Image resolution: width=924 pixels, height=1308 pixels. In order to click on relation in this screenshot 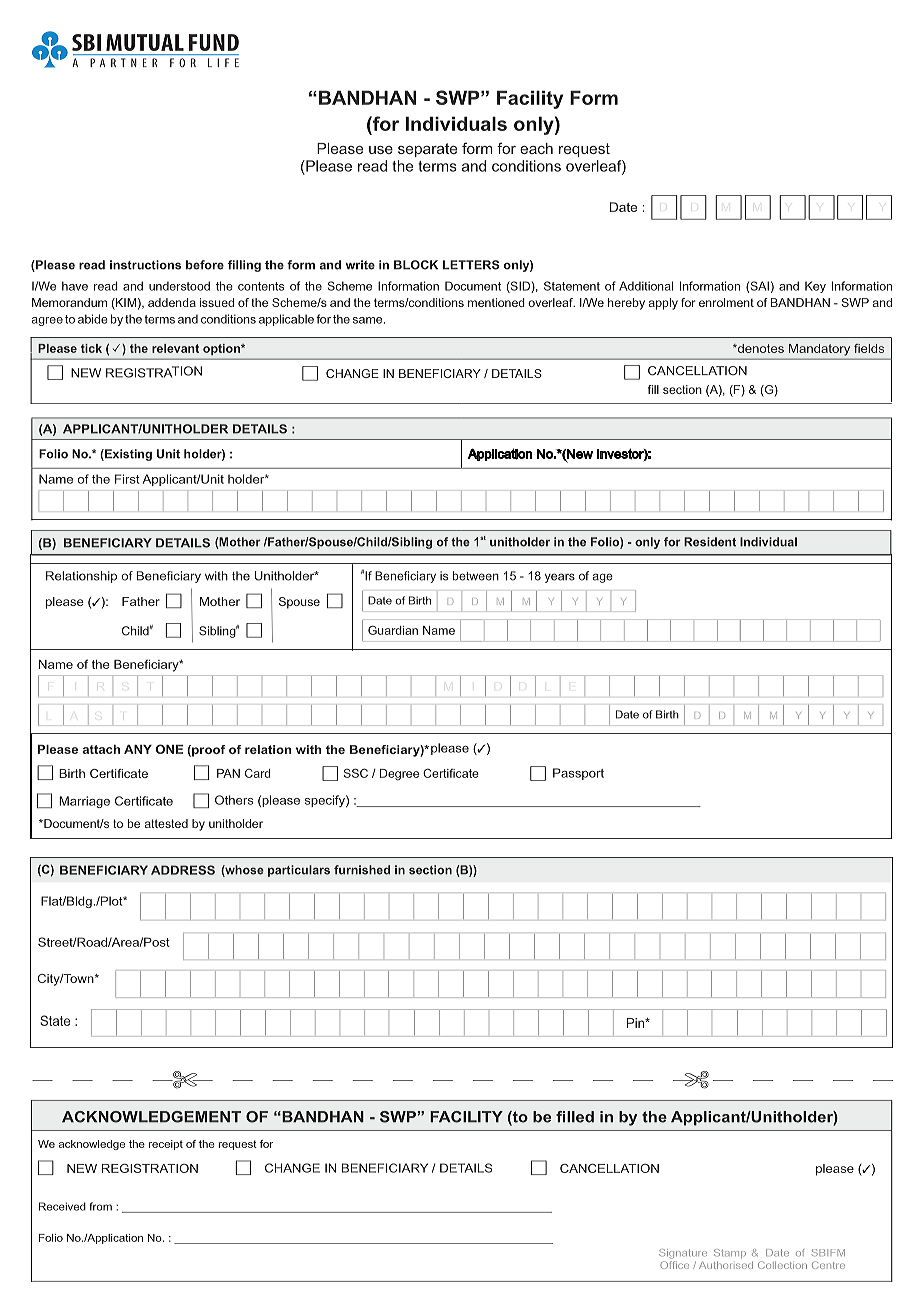, I will do `click(268, 749)`.
